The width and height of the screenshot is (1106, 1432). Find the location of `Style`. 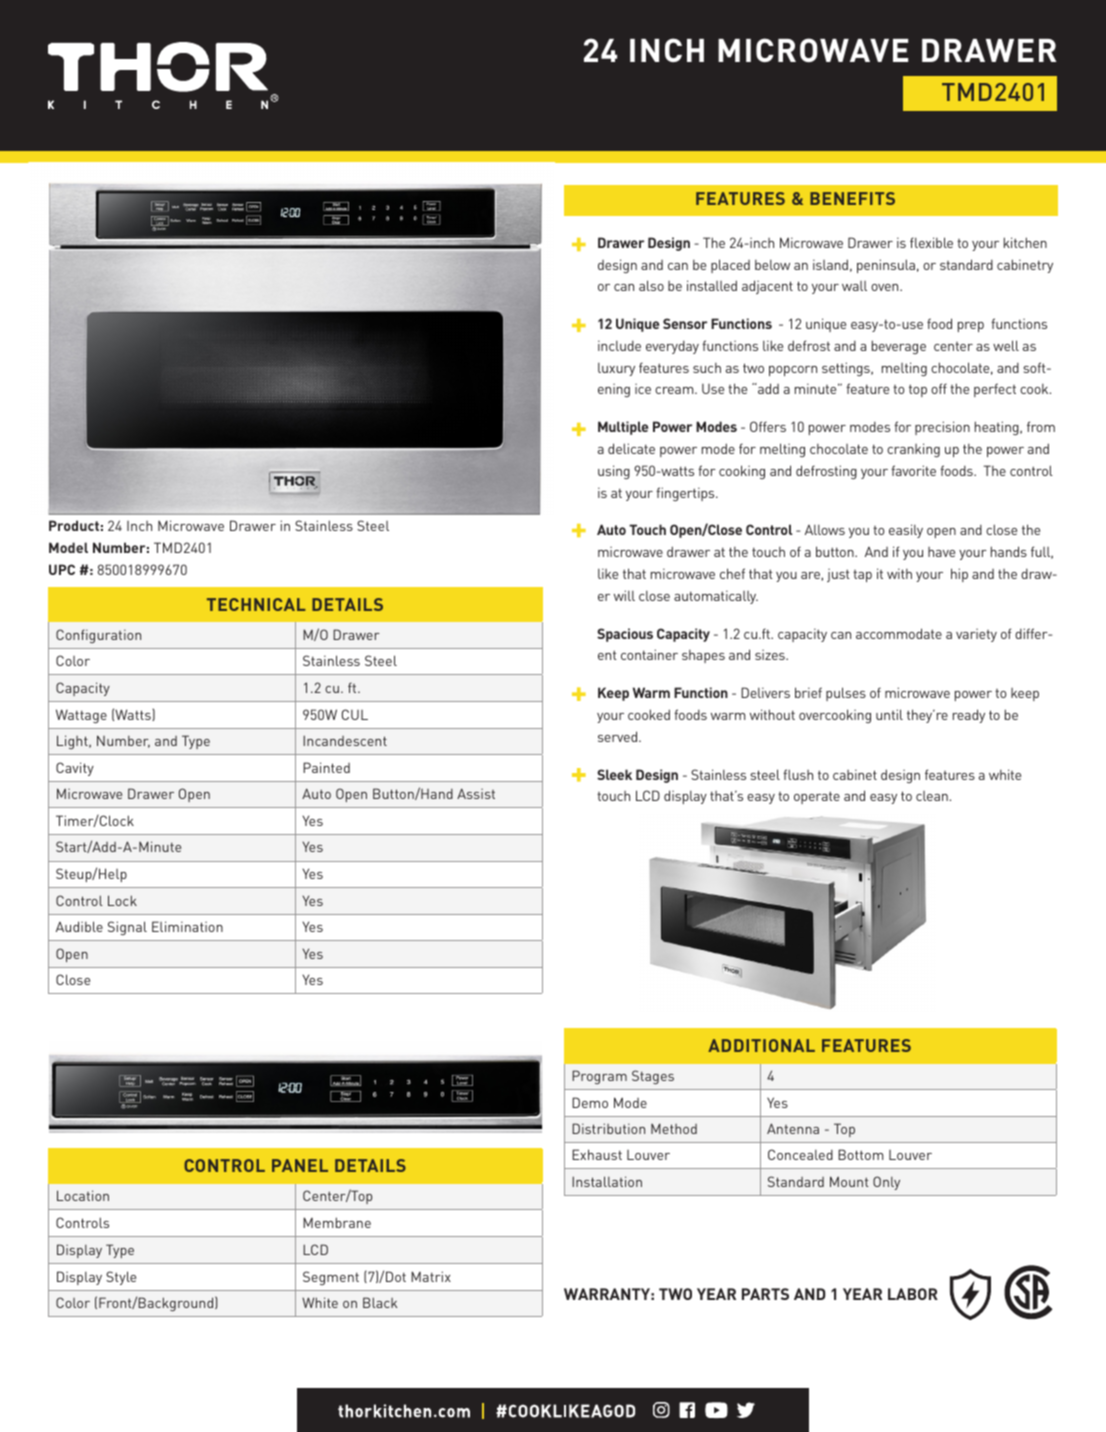

Style is located at coordinates (121, 1278).
